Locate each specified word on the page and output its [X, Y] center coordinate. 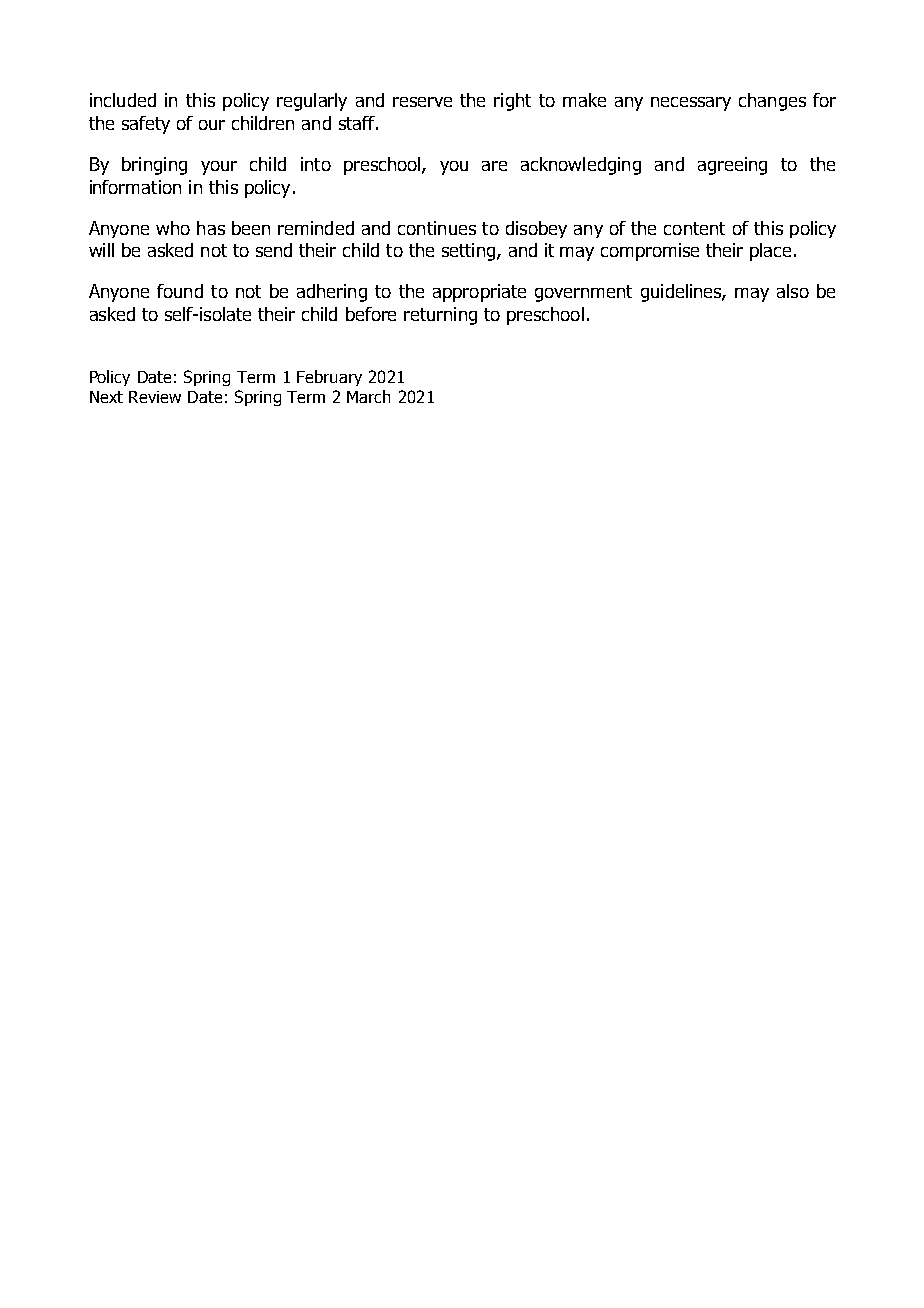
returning [440, 316]
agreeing [732, 166]
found [180, 291]
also [793, 291]
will [101, 250]
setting [470, 252]
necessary [691, 104]
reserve [422, 102]
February [329, 378]
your [219, 168]
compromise [650, 252]
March [368, 396]
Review [155, 397]
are [494, 166]
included [123, 100]
